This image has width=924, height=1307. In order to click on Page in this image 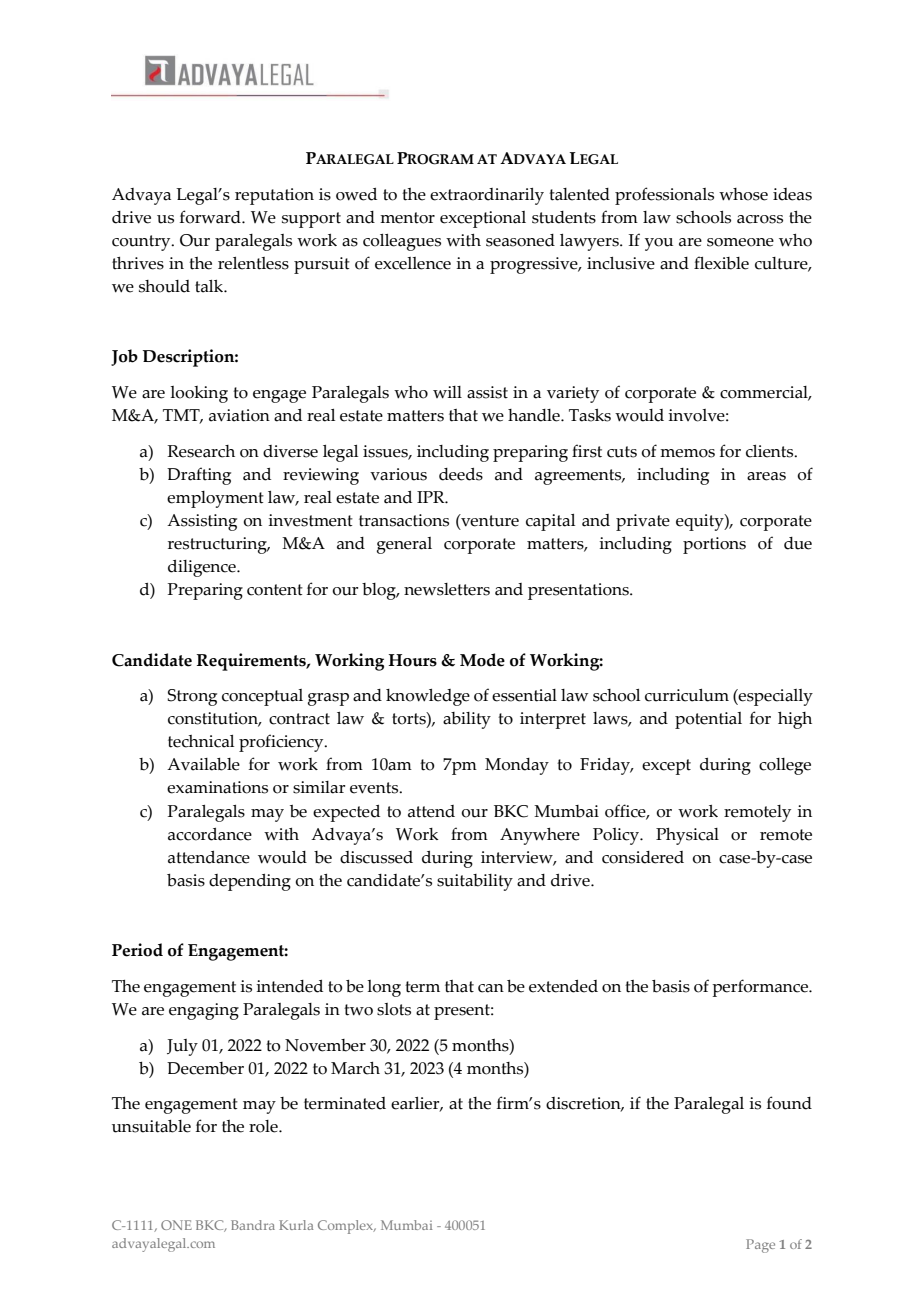, I will do `click(760, 1246)`.
